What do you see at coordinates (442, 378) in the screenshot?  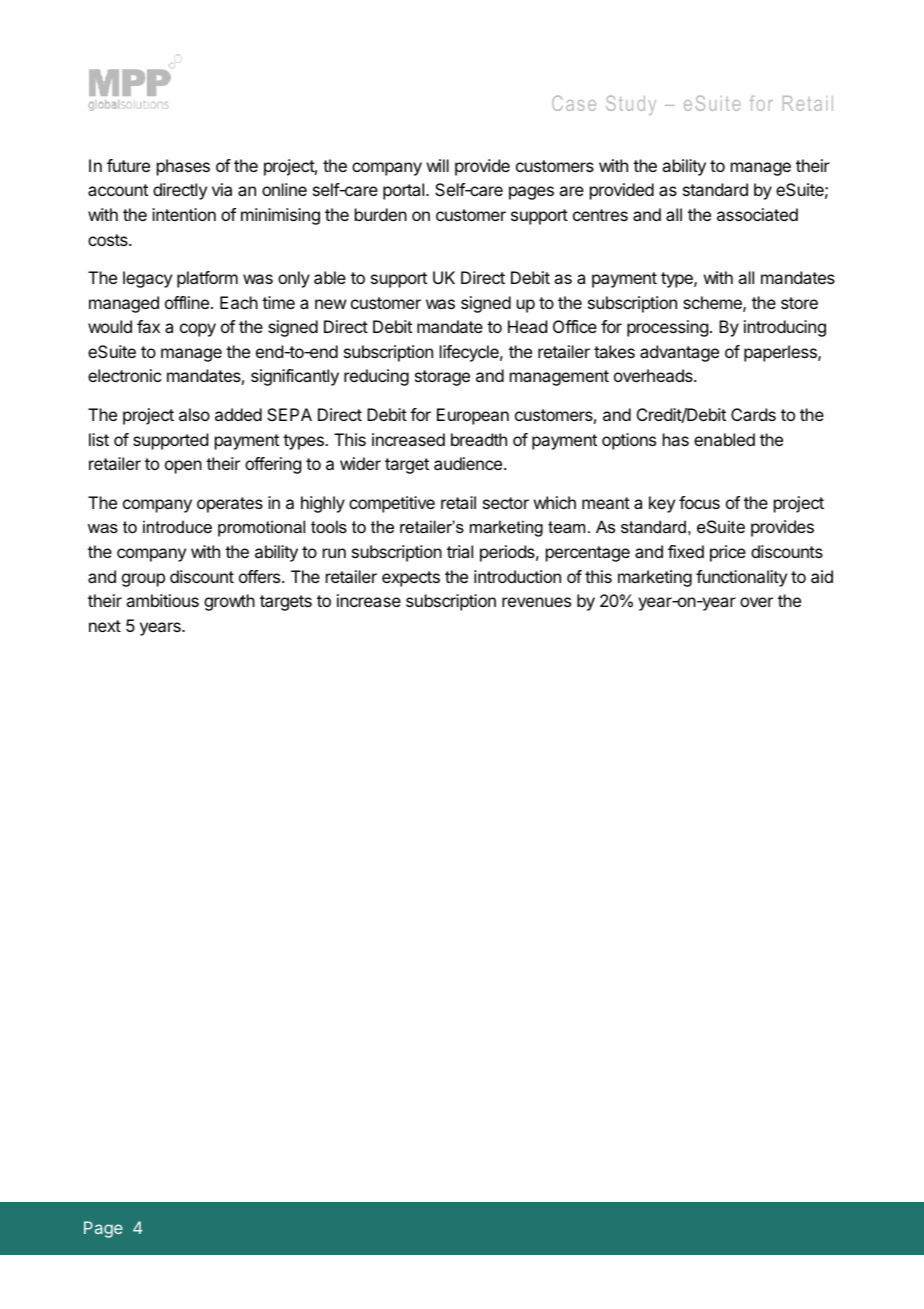 I see `storage` at bounding box center [442, 378].
